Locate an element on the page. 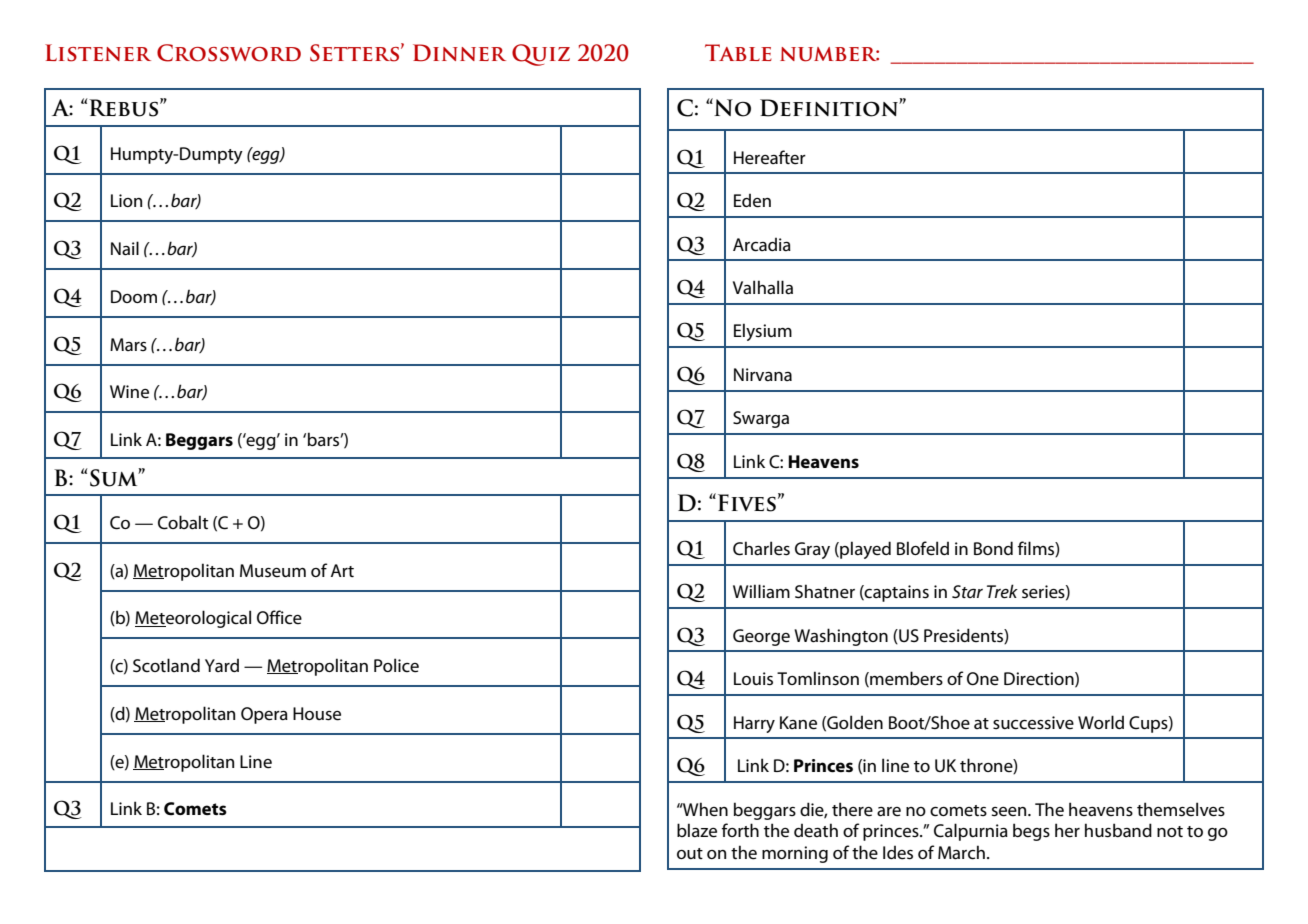 This document has width=1308, height=924. Definition is located at coordinates (830, 108).
